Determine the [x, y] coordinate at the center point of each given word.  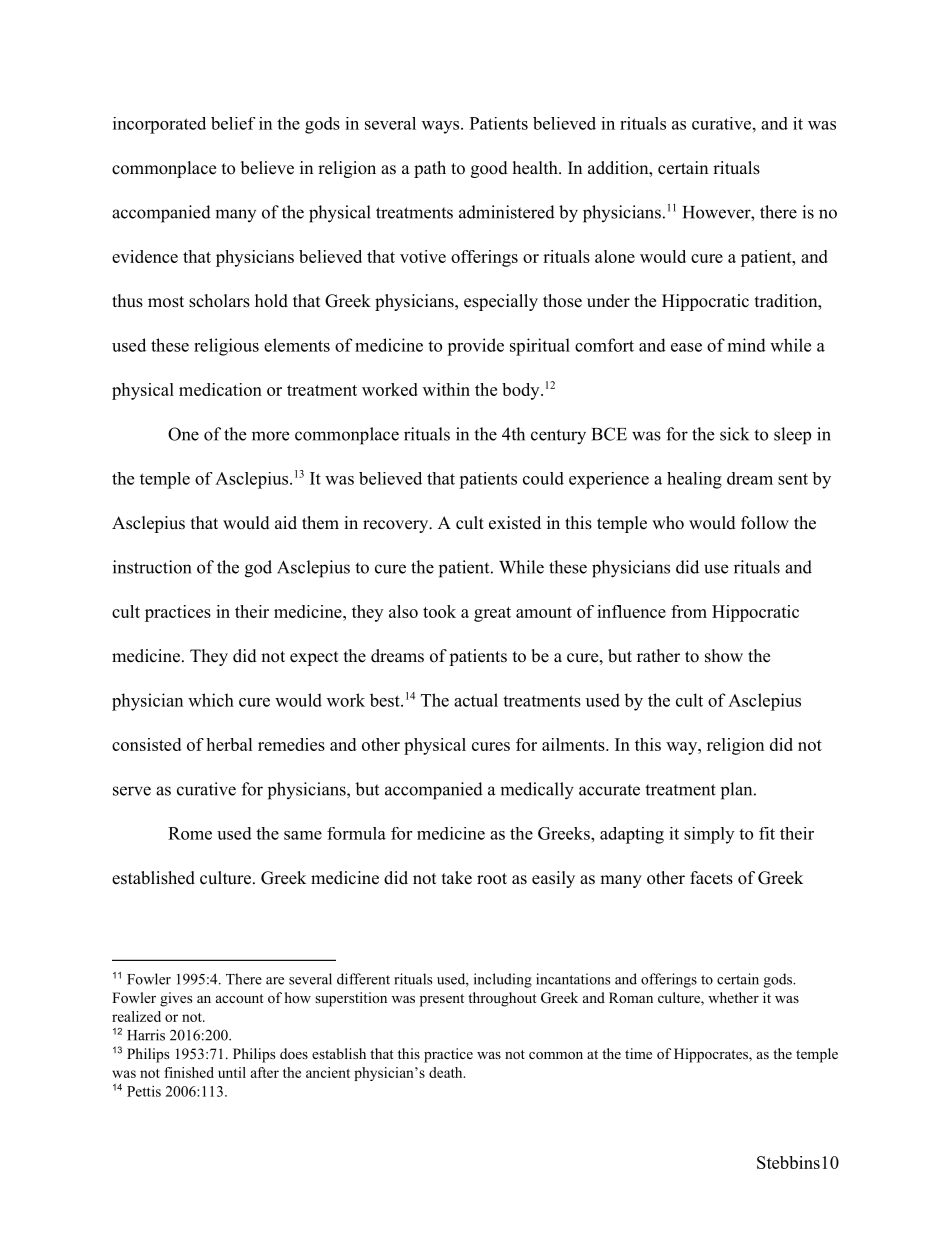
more [270, 436]
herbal [229, 744]
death [447, 1072]
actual [476, 700]
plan [736, 791]
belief [233, 123]
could [543, 478]
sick [734, 434]
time [638, 1053]
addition [619, 169]
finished [189, 1072]
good [489, 169]
